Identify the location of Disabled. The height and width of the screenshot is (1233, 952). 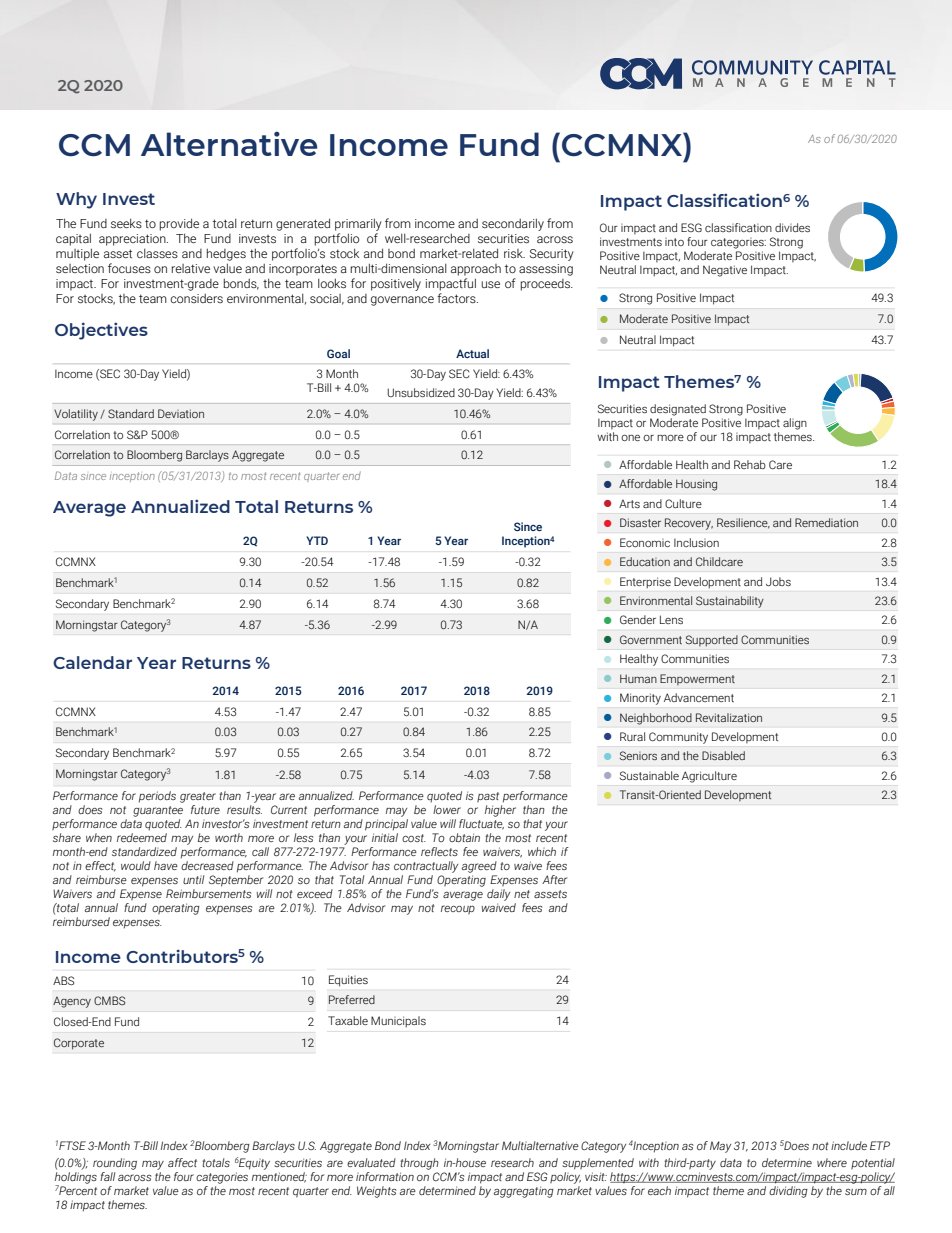
(723, 755).
